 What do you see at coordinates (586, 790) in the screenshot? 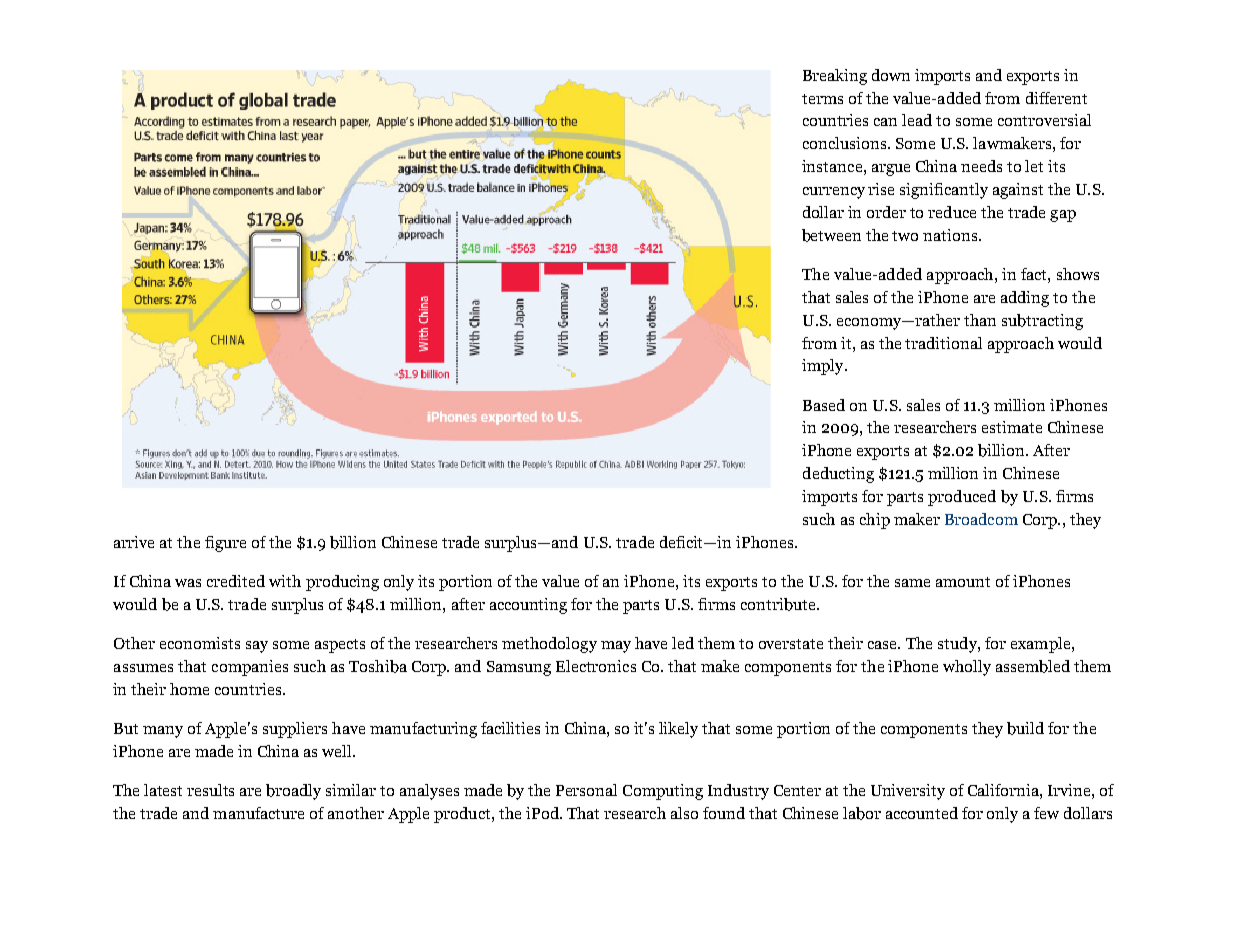
I see `Personal` at bounding box center [586, 790].
